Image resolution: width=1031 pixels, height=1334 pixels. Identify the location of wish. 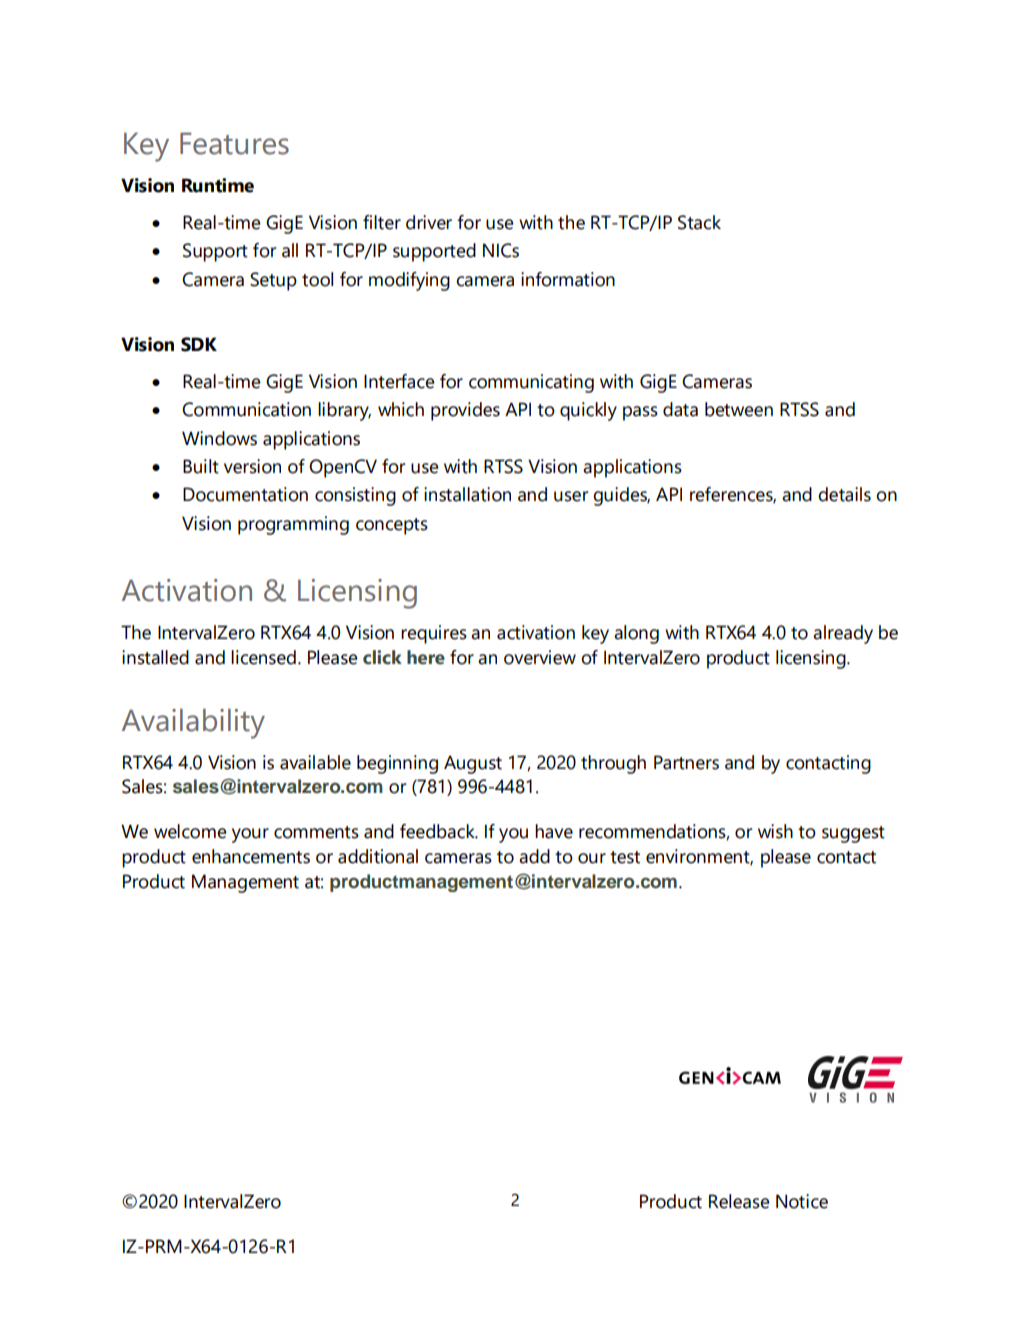
(775, 831).
